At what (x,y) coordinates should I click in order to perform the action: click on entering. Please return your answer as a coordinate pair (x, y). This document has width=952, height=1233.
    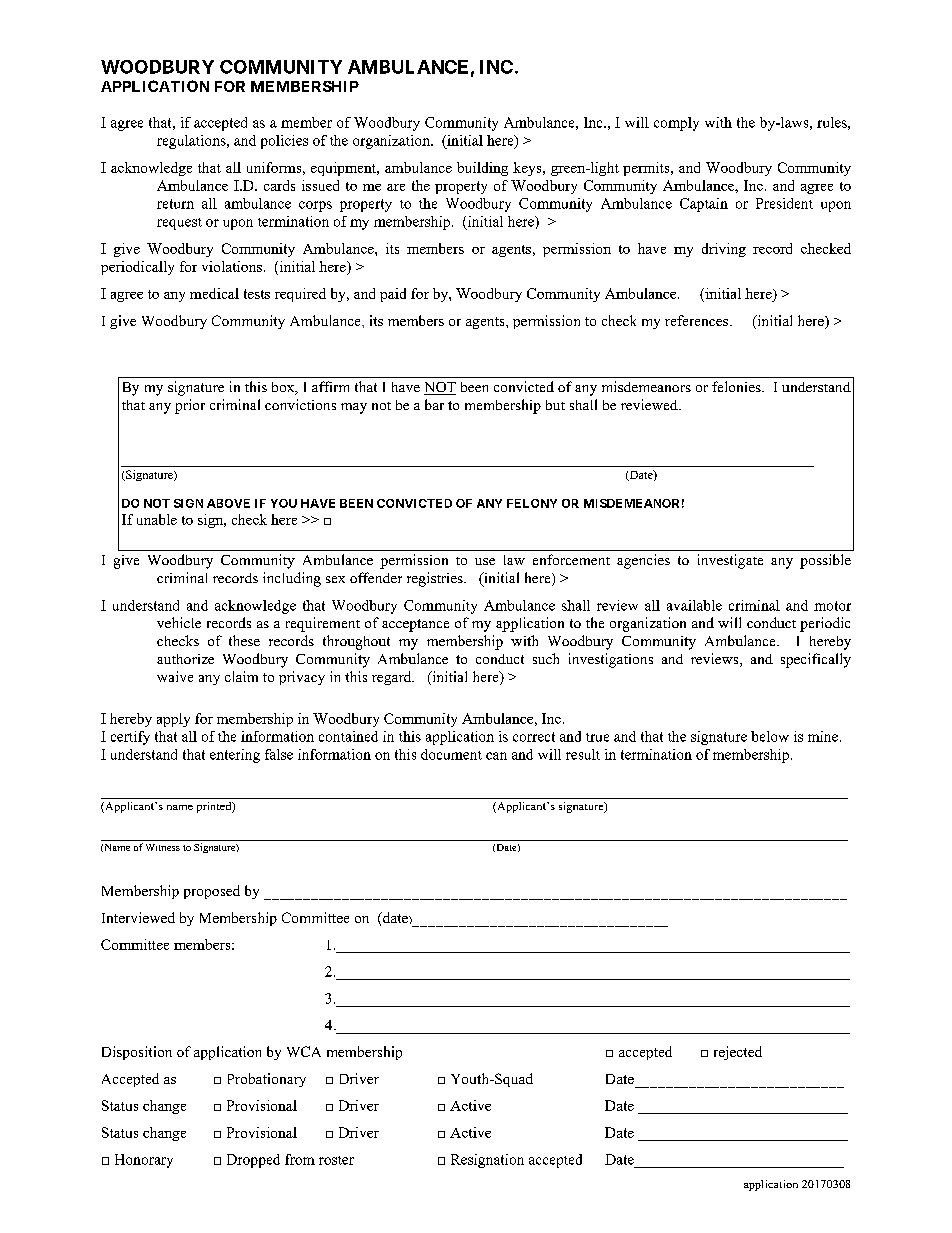
    Looking at the image, I should click on (235, 756).
